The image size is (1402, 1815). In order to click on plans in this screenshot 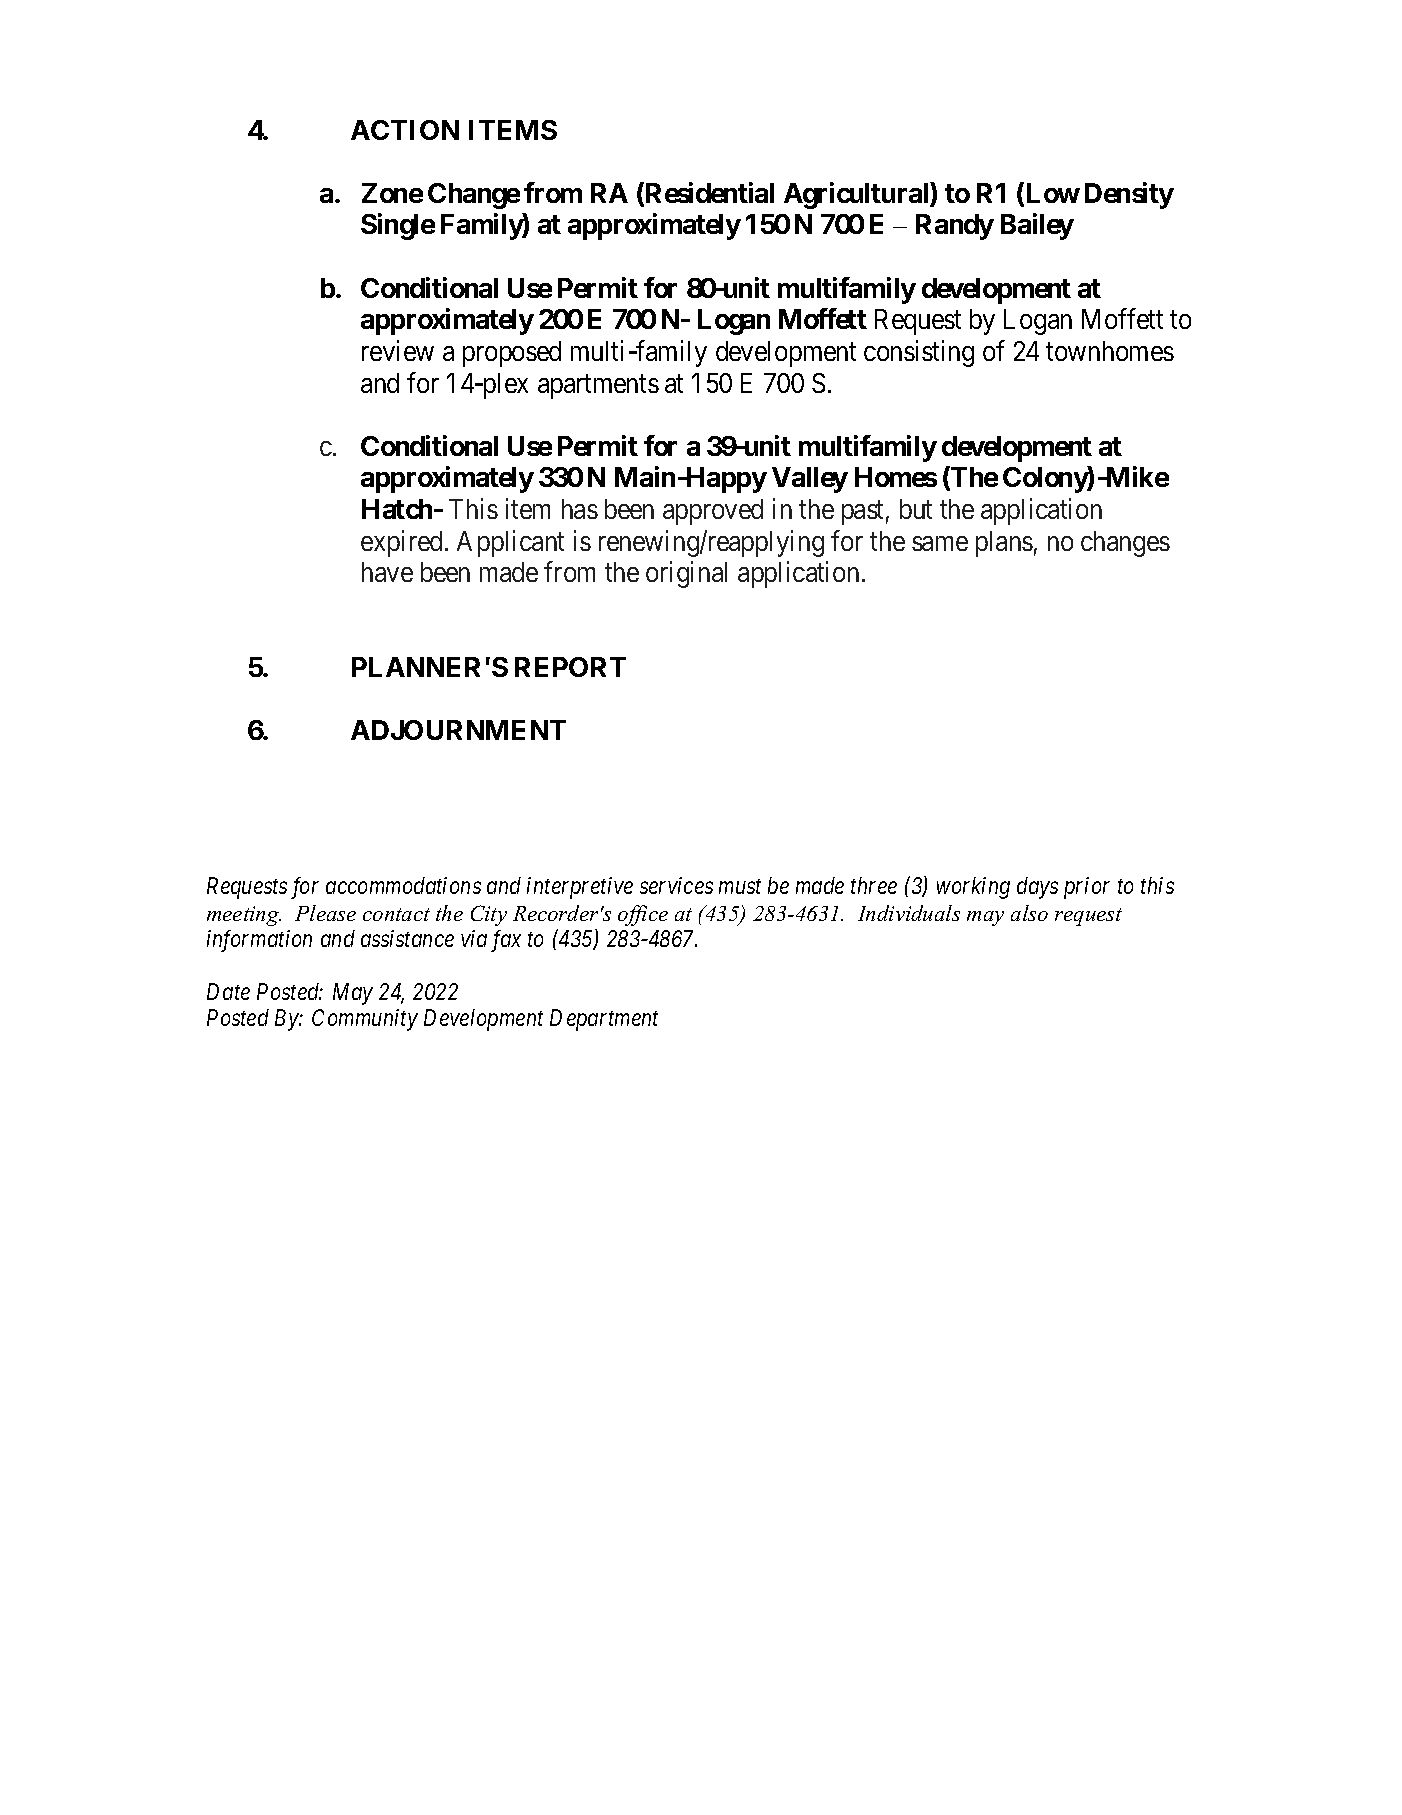, I will do `click(1004, 544)`.
